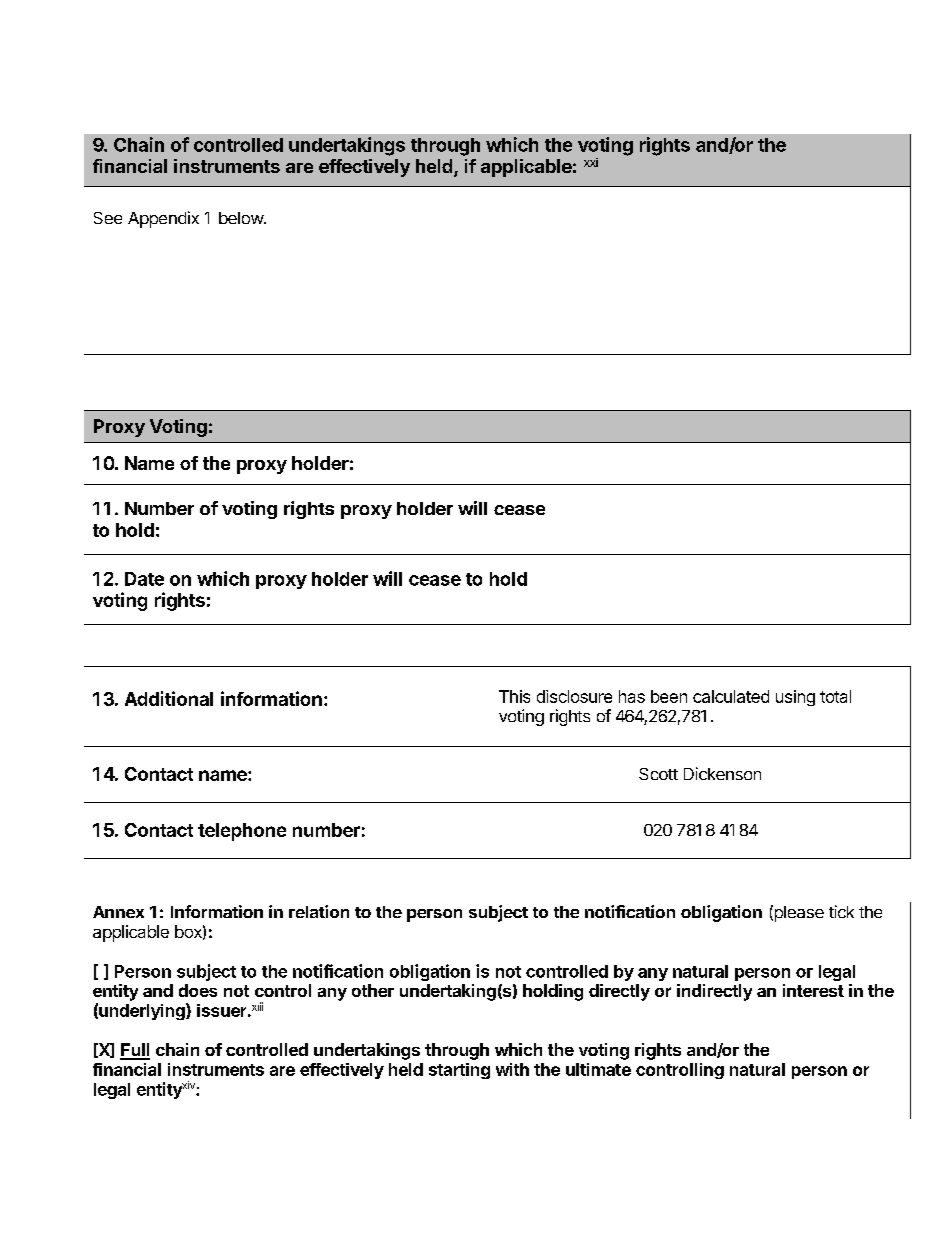 Image resolution: width=952 pixels, height=1233 pixels. What do you see at coordinates (242, 832) in the document?
I see `telephone` at bounding box center [242, 832].
